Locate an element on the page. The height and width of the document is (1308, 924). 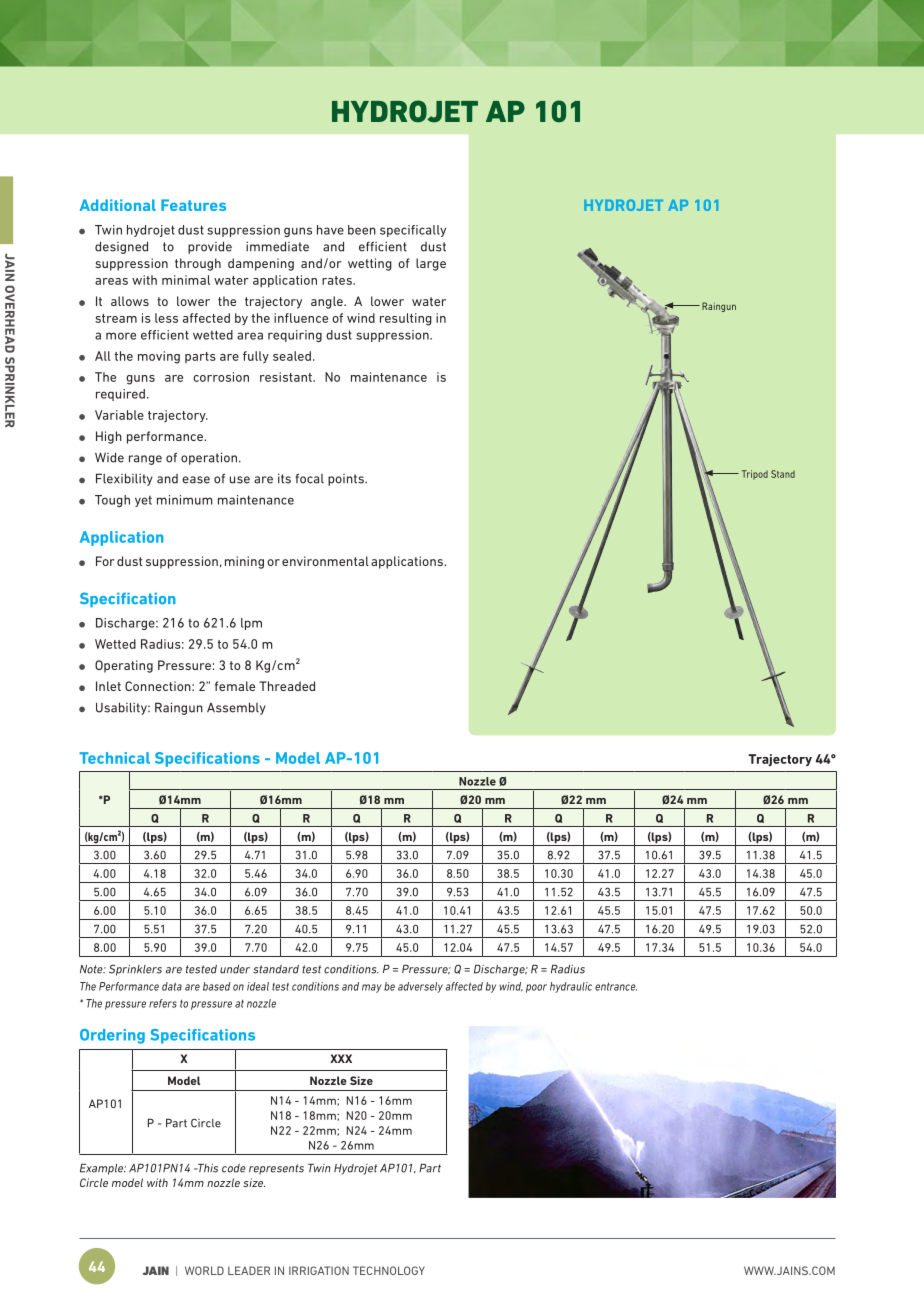
data is located at coordinates (172, 986).
